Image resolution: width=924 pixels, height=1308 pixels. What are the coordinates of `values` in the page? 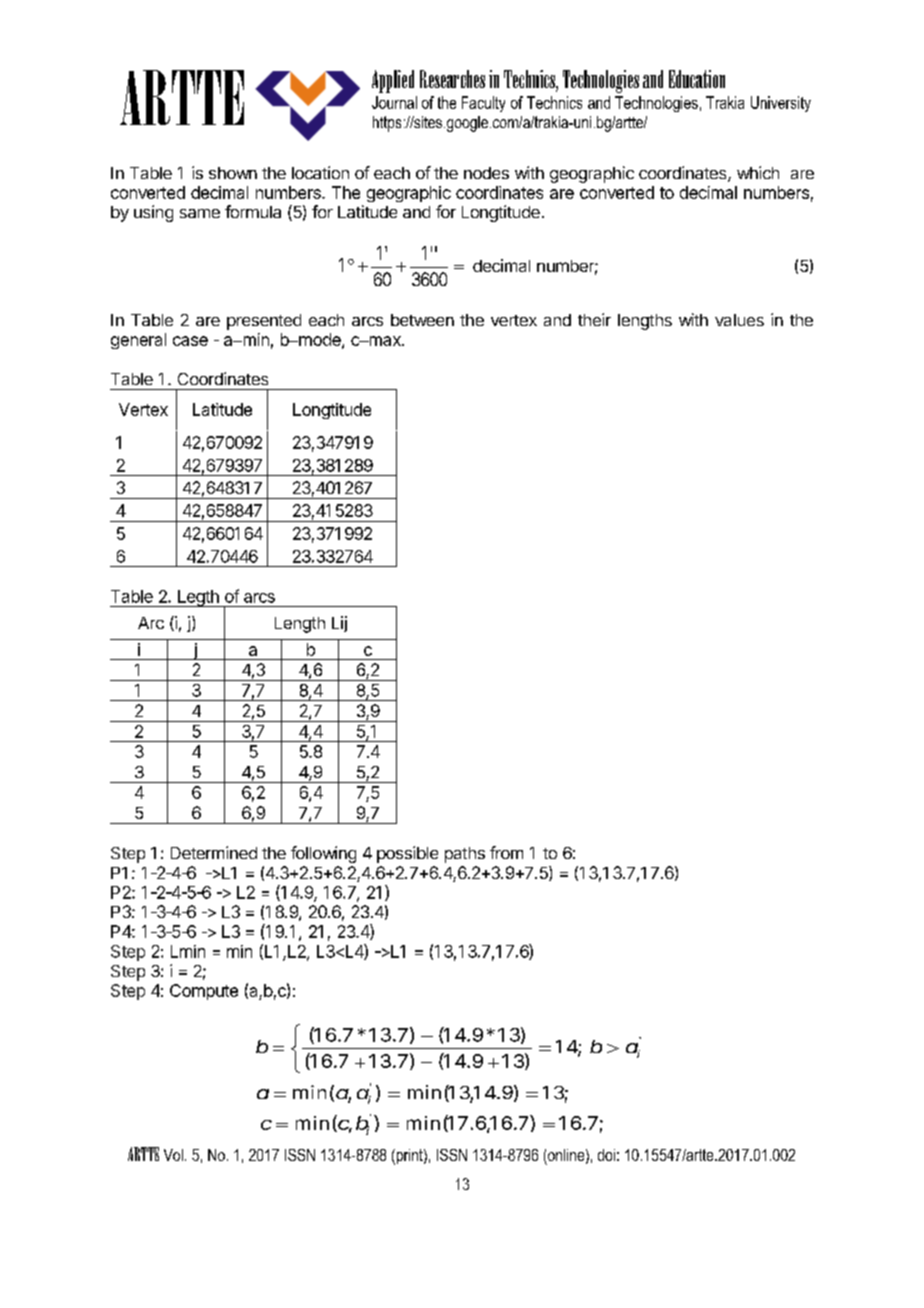 It's located at (739, 320).
